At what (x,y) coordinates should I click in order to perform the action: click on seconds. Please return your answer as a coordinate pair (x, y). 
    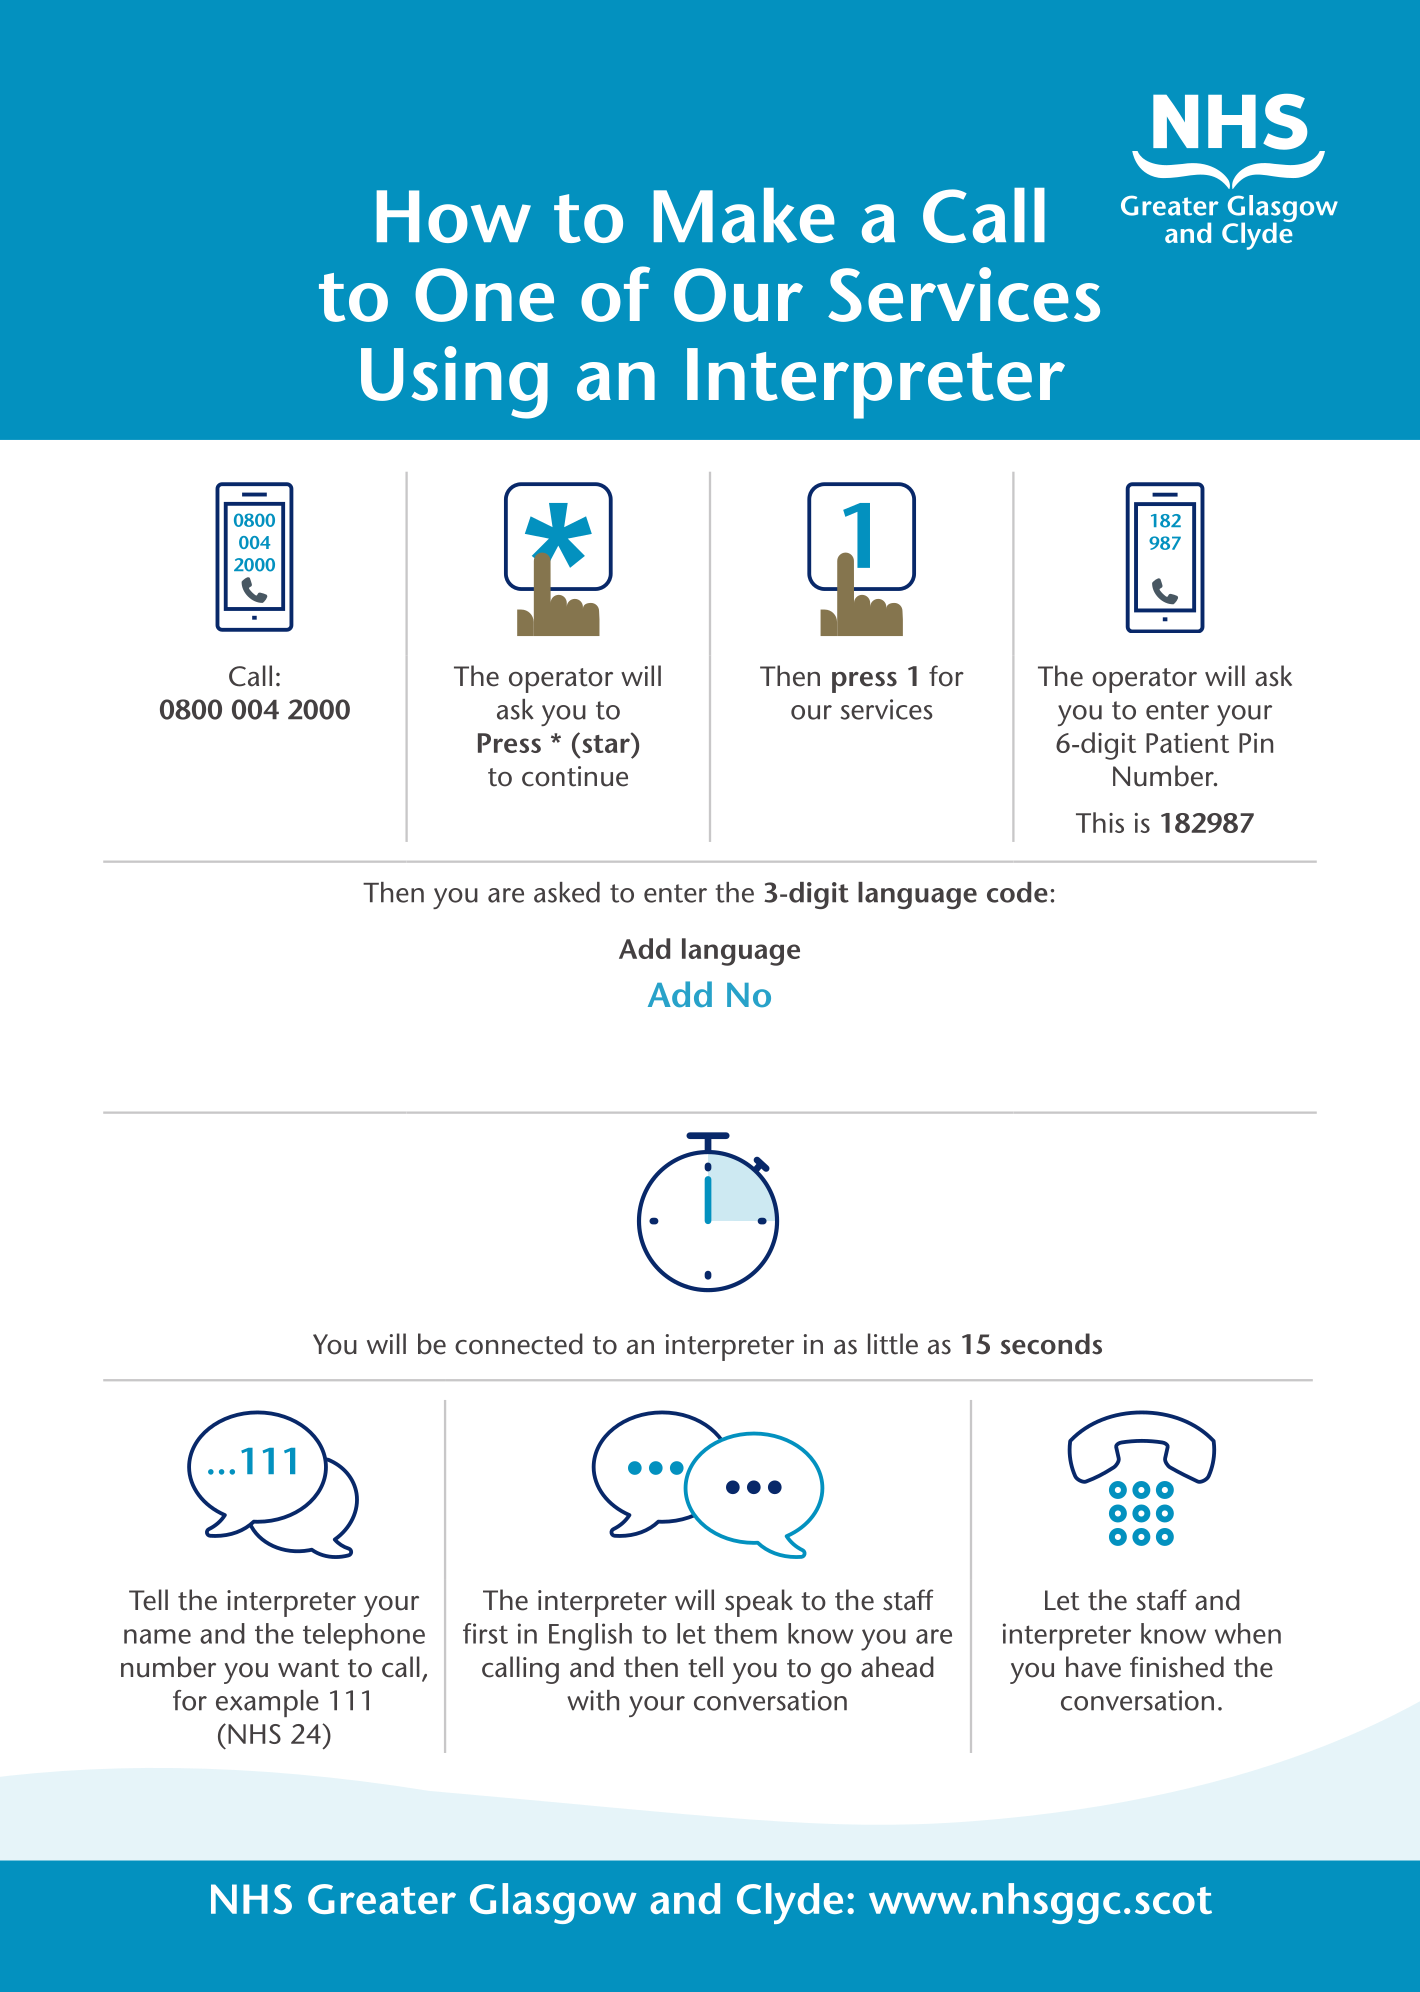
    Looking at the image, I should click on (1051, 1344).
